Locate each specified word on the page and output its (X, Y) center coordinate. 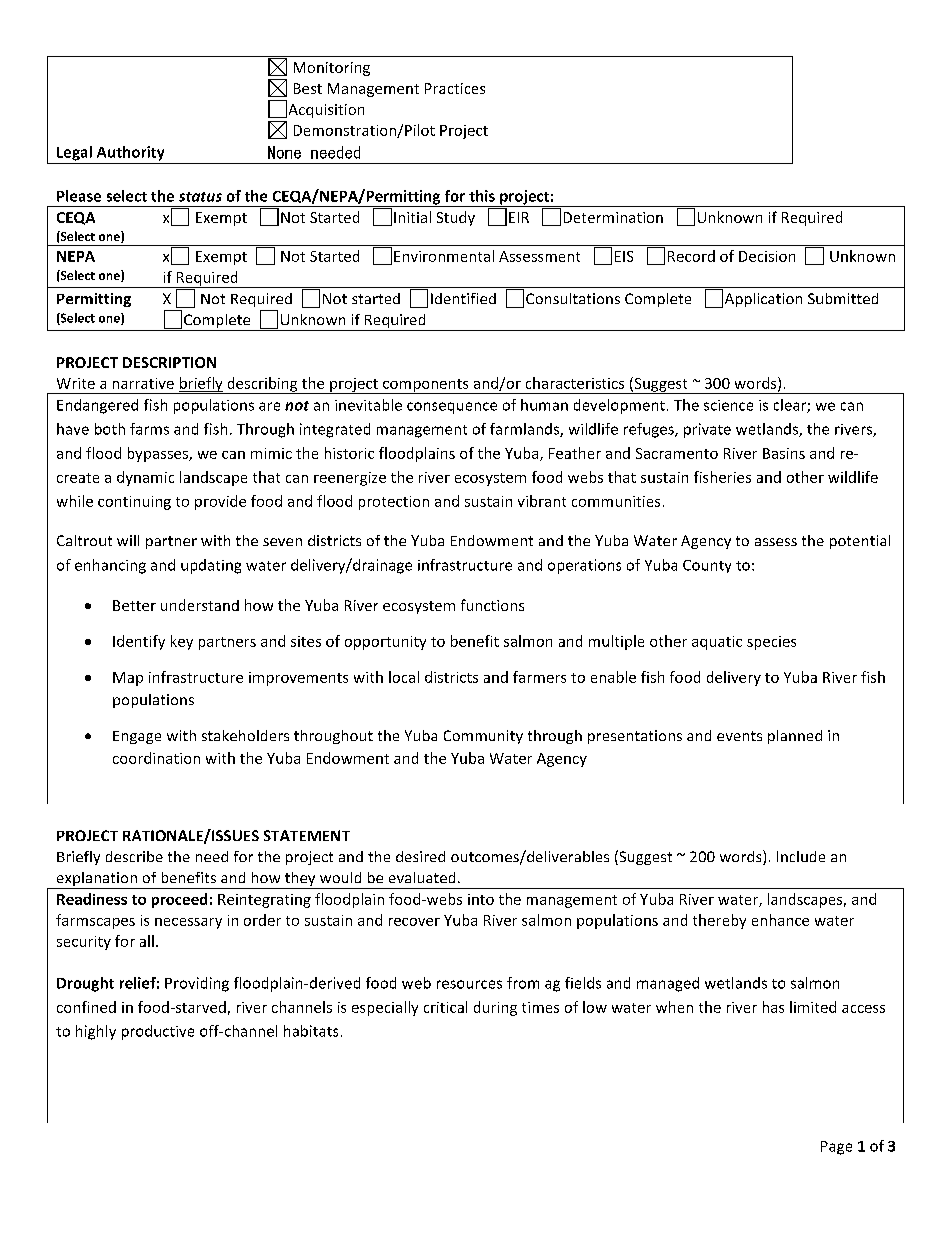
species (771, 643)
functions (492, 605)
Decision (767, 256)
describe (134, 856)
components (426, 386)
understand (200, 605)
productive (158, 1032)
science (728, 405)
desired (420, 856)
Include (801, 856)
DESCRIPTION (169, 362)
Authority (130, 153)
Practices (455, 88)
